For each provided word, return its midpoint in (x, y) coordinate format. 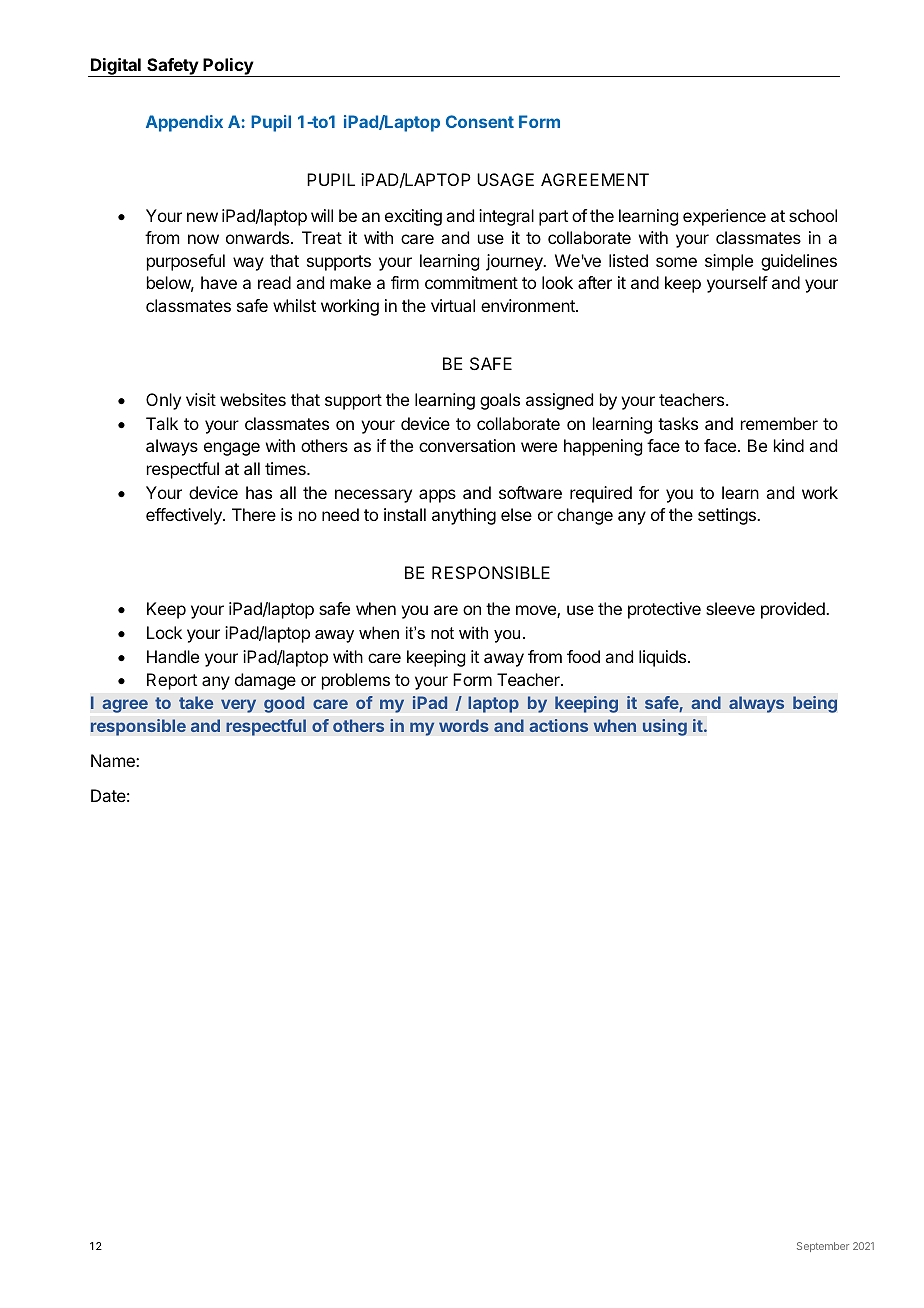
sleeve (730, 608)
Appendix (184, 123)
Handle (173, 656)
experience (724, 217)
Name (114, 760)
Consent (480, 121)
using (664, 727)
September (823, 1247)
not (442, 633)
